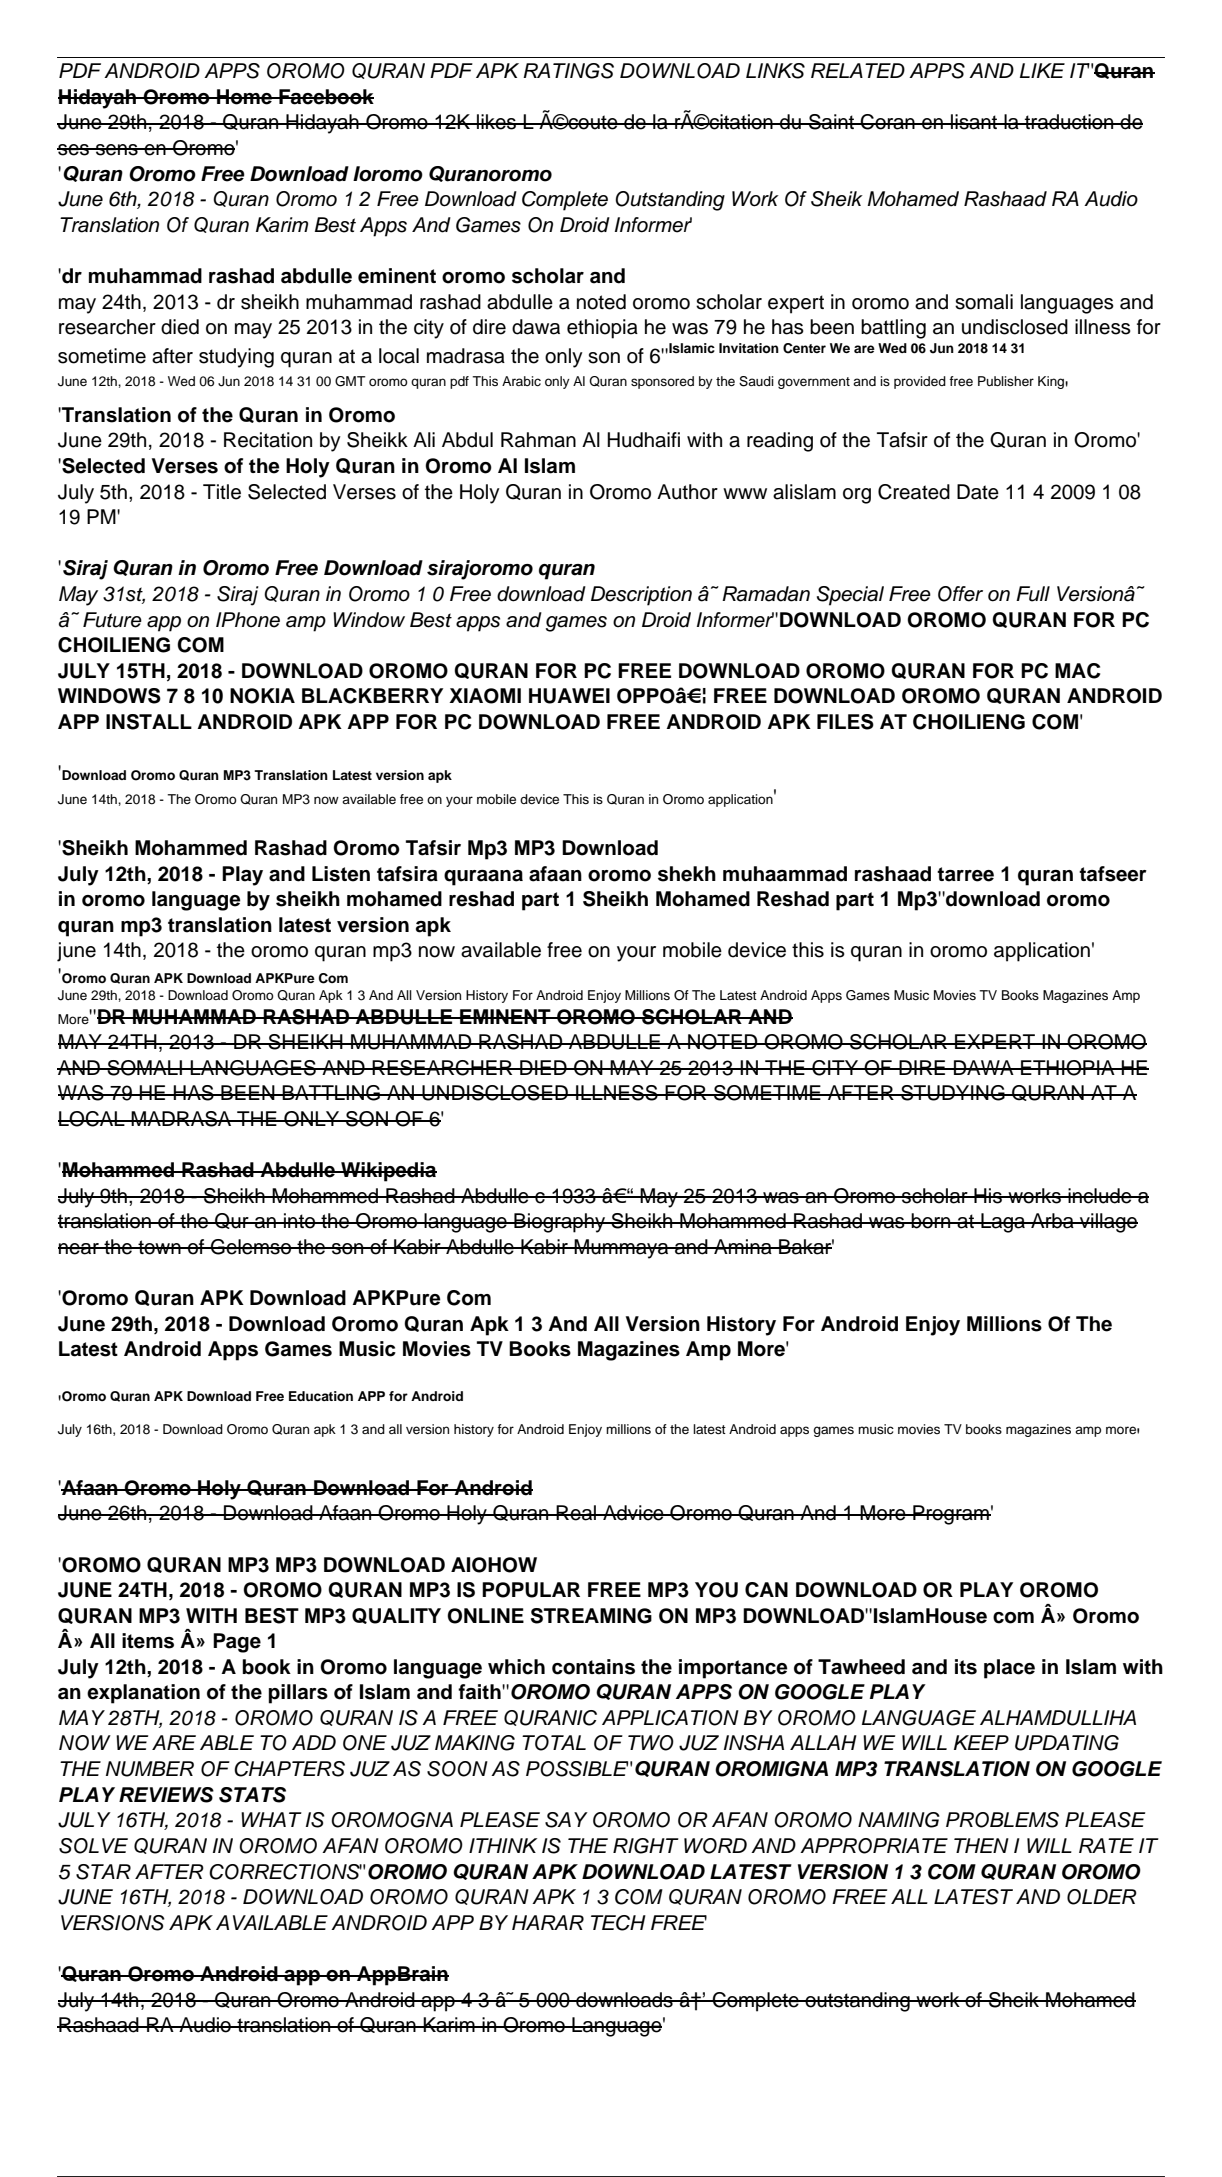 The image size is (1222, 2177). Describe the element at coordinates (568, 71) in the image. I see `RATINGS` at that location.
